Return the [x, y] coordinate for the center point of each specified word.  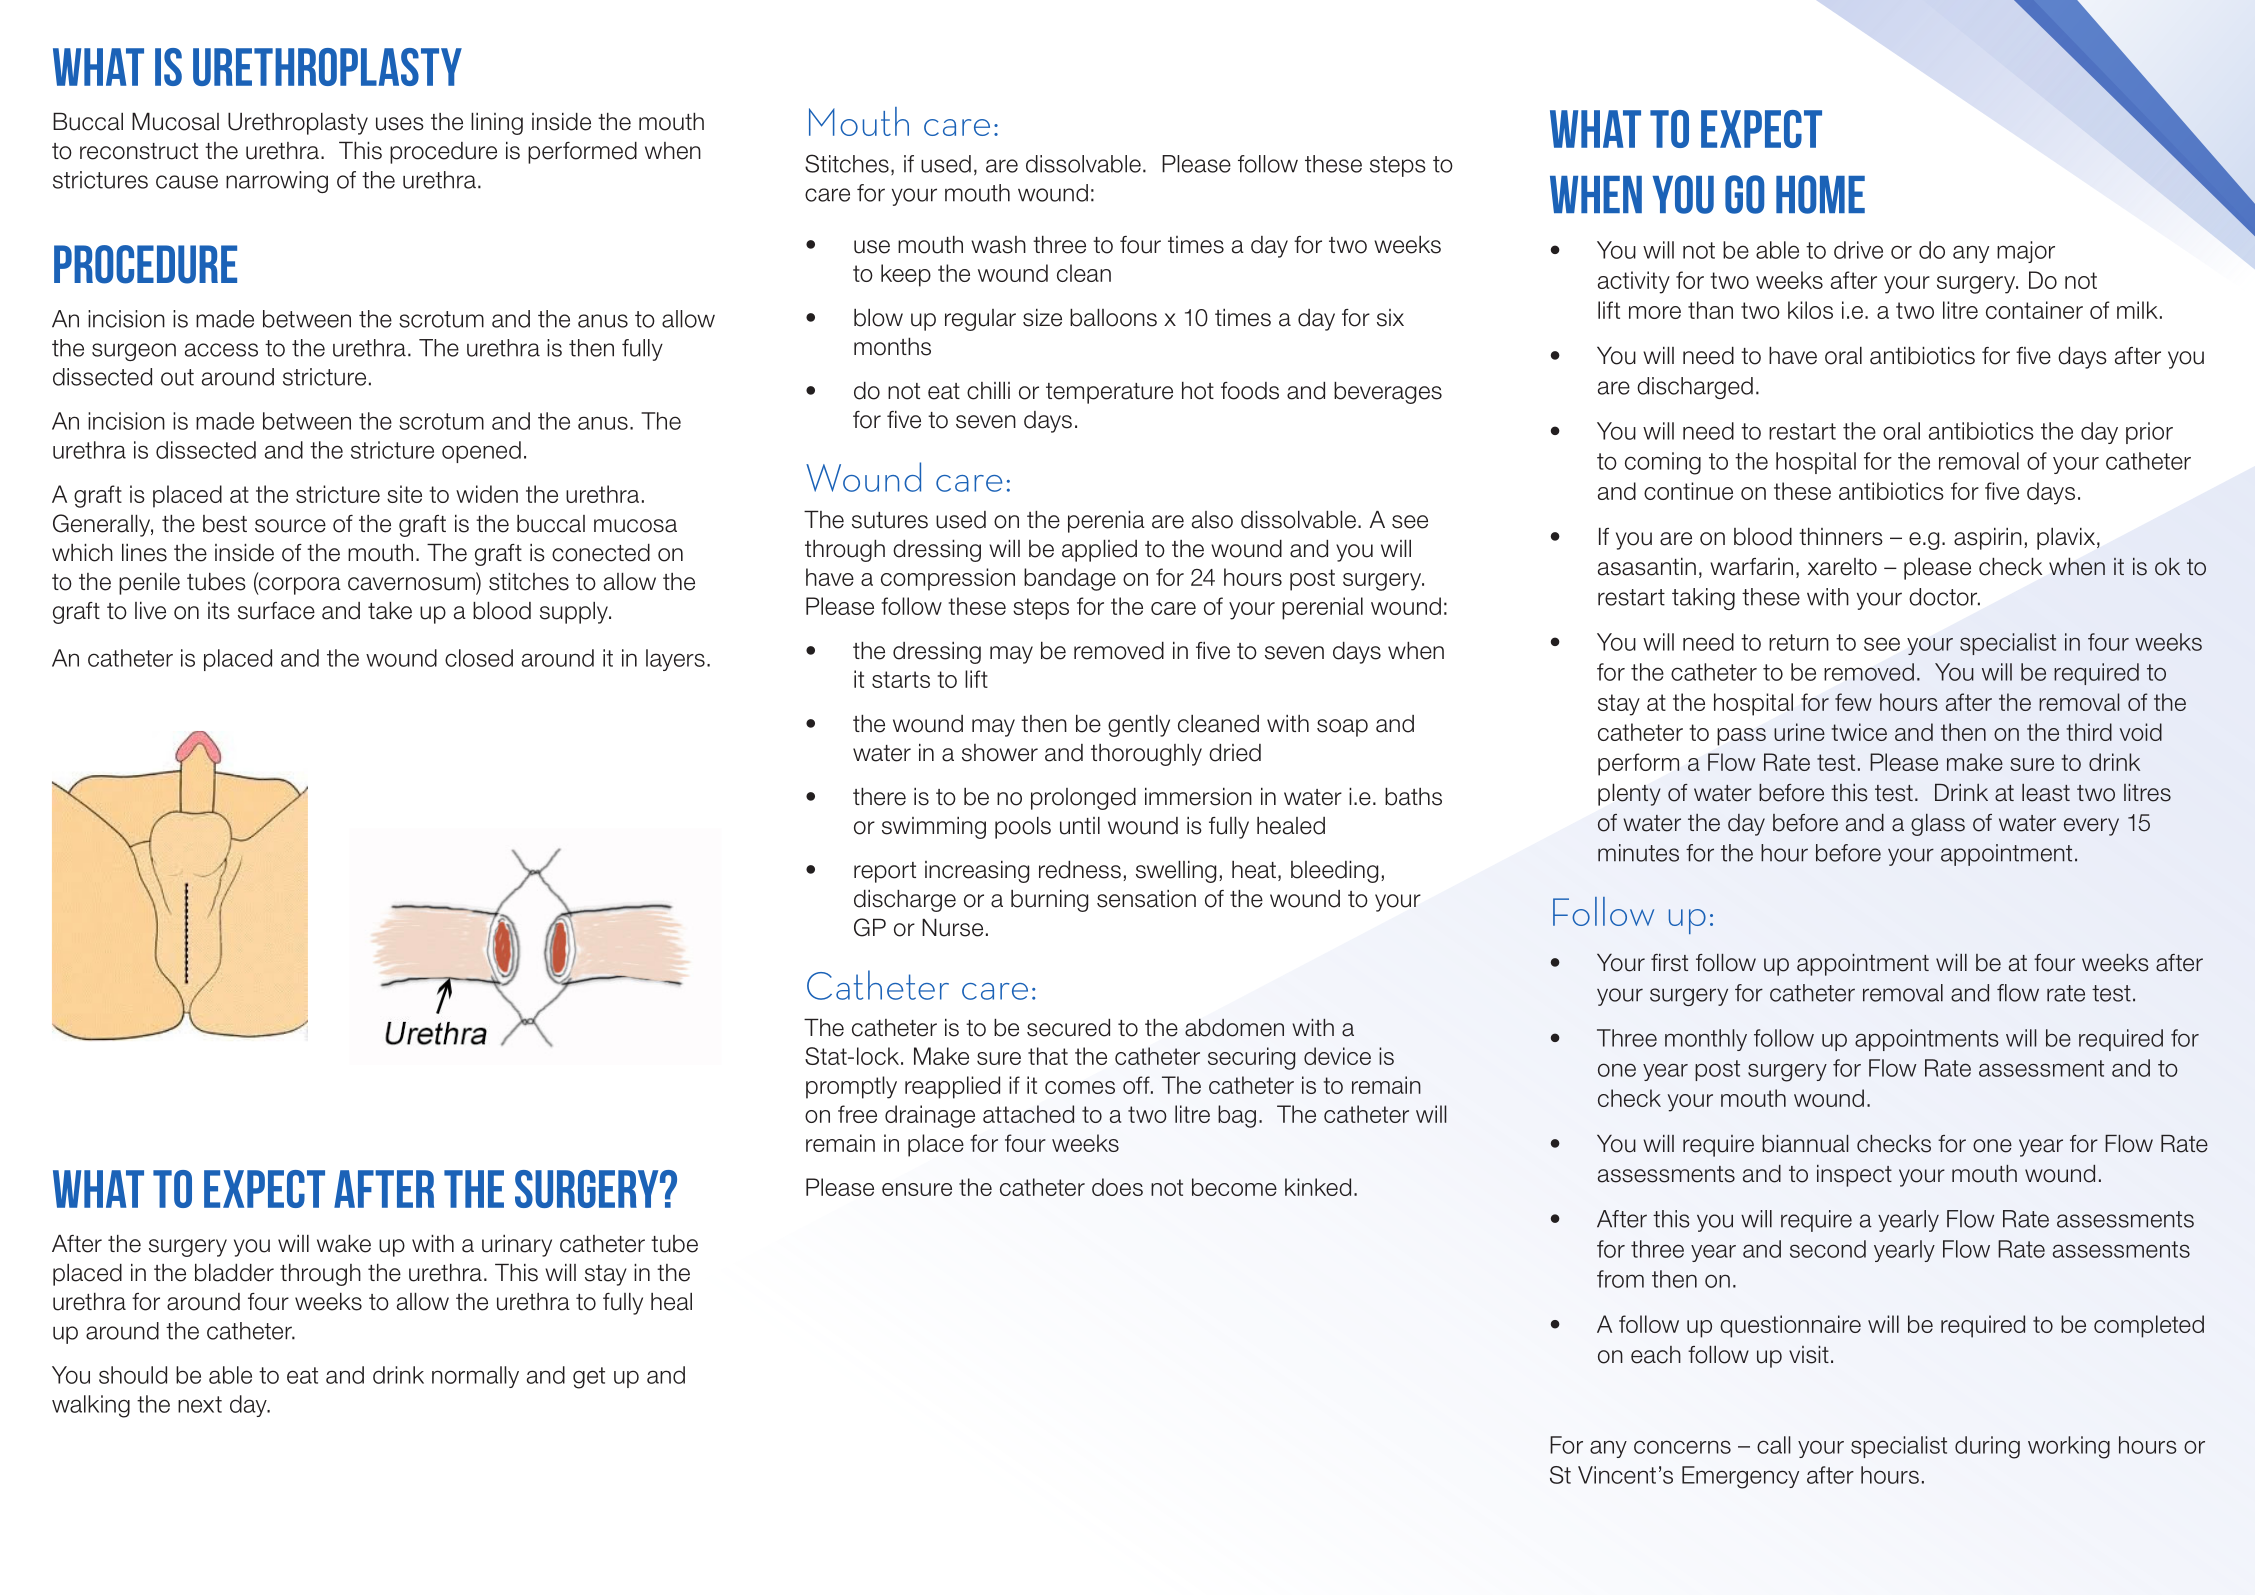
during [1987, 1447]
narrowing [277, 182]
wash [998, 245]
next [200, 1404]
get [589, 1378]
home [1820, 194]
